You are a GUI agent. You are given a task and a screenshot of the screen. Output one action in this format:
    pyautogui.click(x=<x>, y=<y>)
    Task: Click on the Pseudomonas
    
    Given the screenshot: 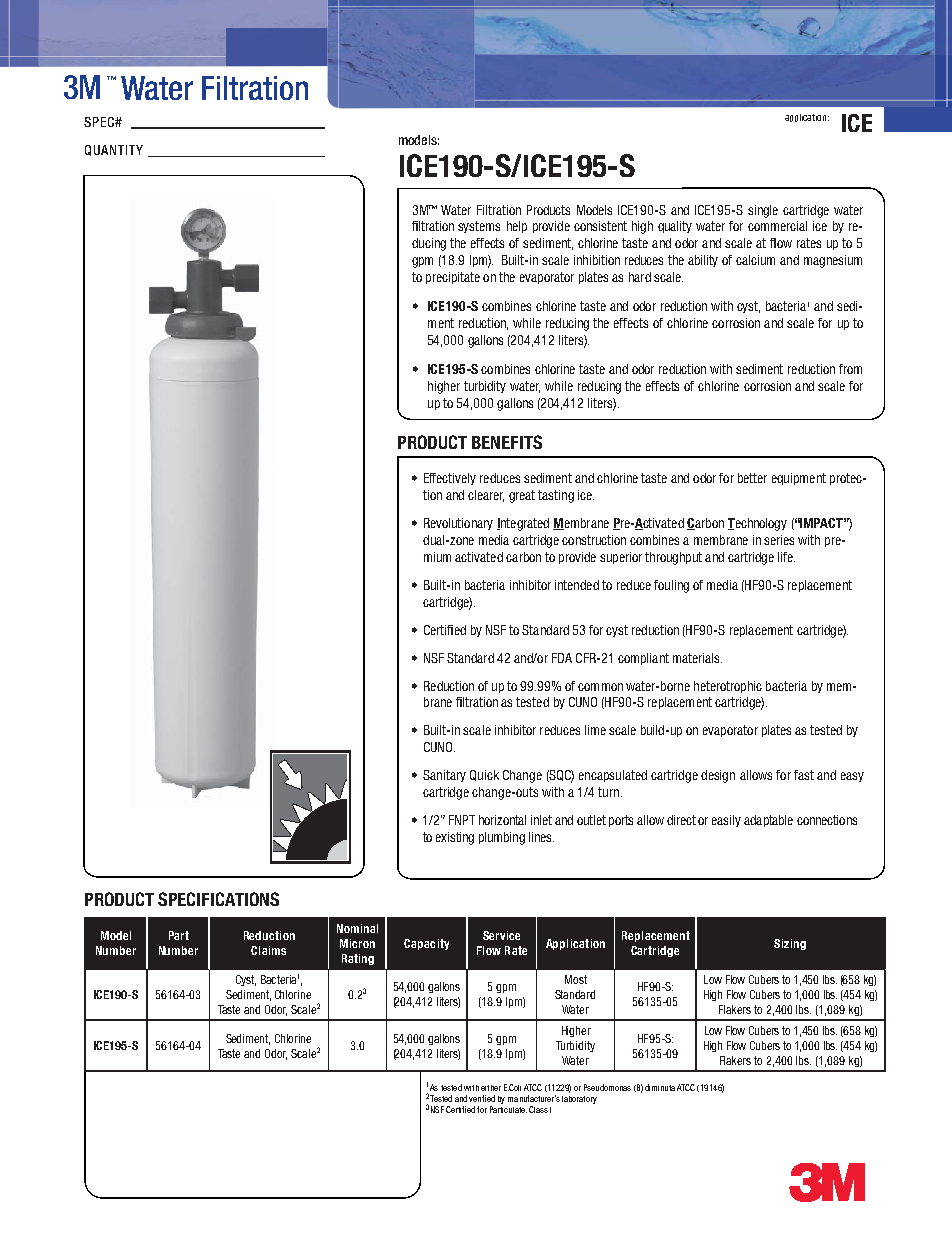 What is the action you would take?
    pyautogui.click(x=607, y=1087)
